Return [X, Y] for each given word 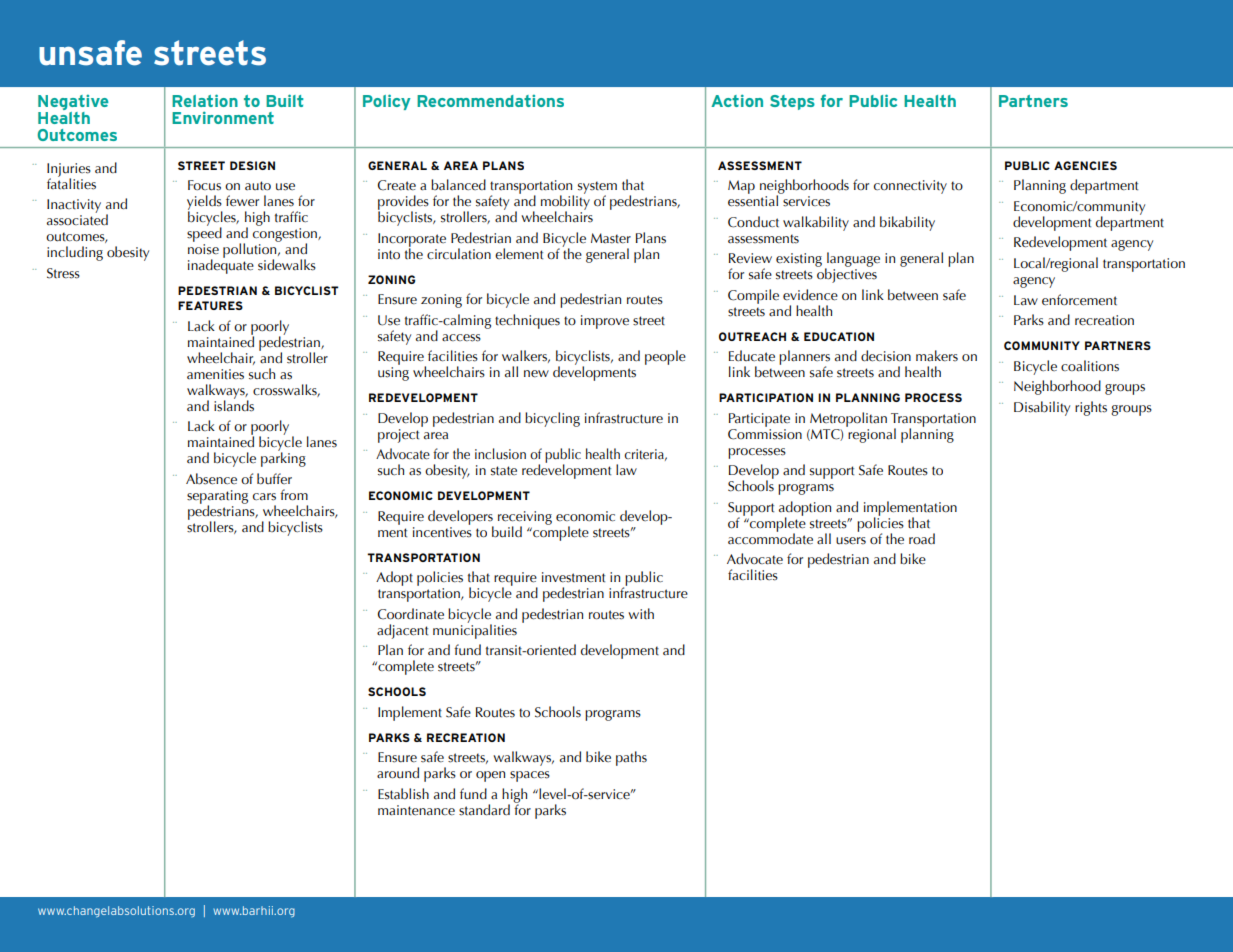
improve [605, 322]
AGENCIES [1085, 165]
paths [631, 758]
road [922, 538]
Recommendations [490, 101]
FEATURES [210, 305]
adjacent [402, 631]
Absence [211, 479]
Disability [1042, 408]
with [641, 613]
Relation [205, 100]
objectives [846, 274]
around [398, 773]
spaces [530, 776]
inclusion [500, 454]
